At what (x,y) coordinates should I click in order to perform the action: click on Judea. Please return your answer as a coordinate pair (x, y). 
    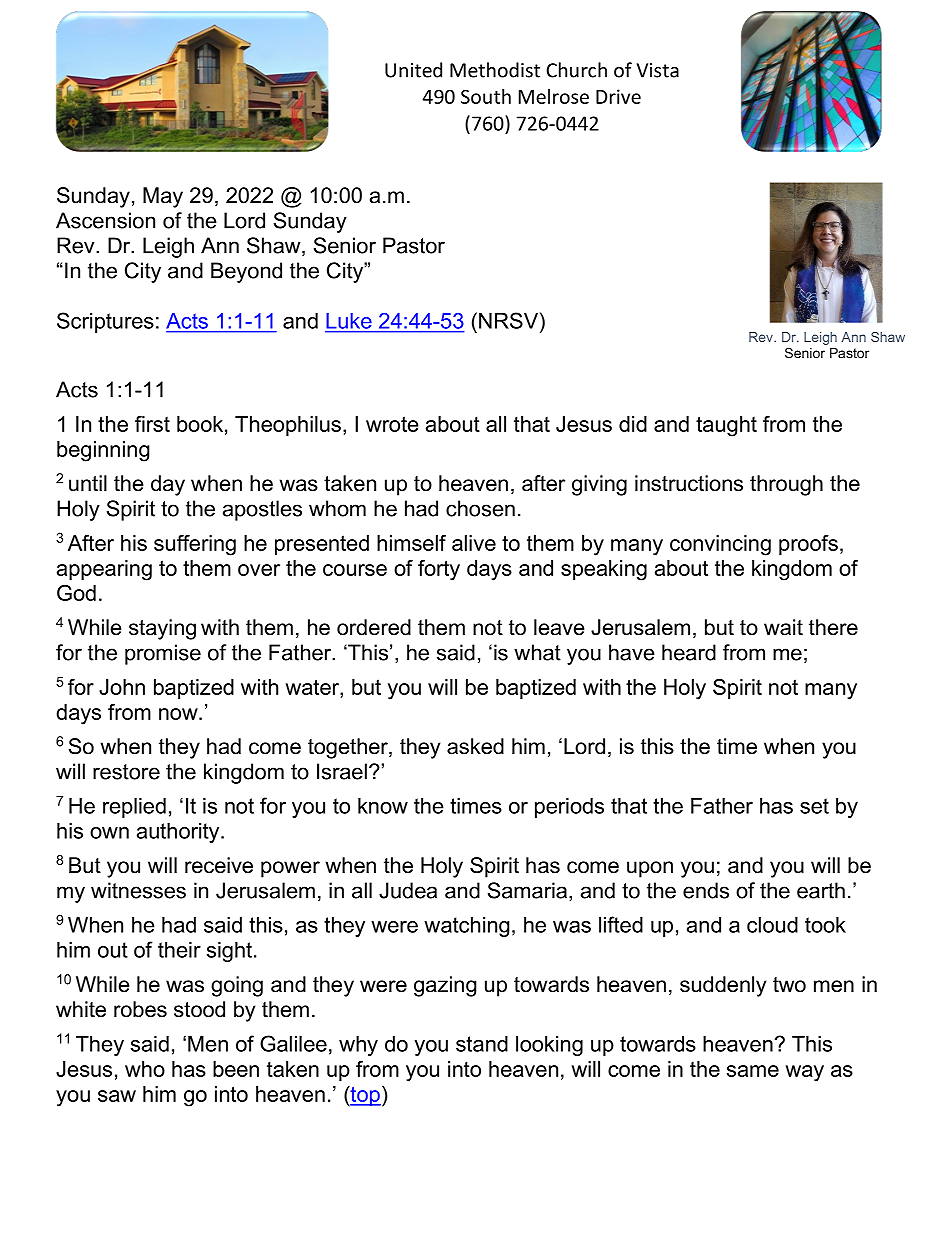
    Looking at the image, I should click on (408, 890).
